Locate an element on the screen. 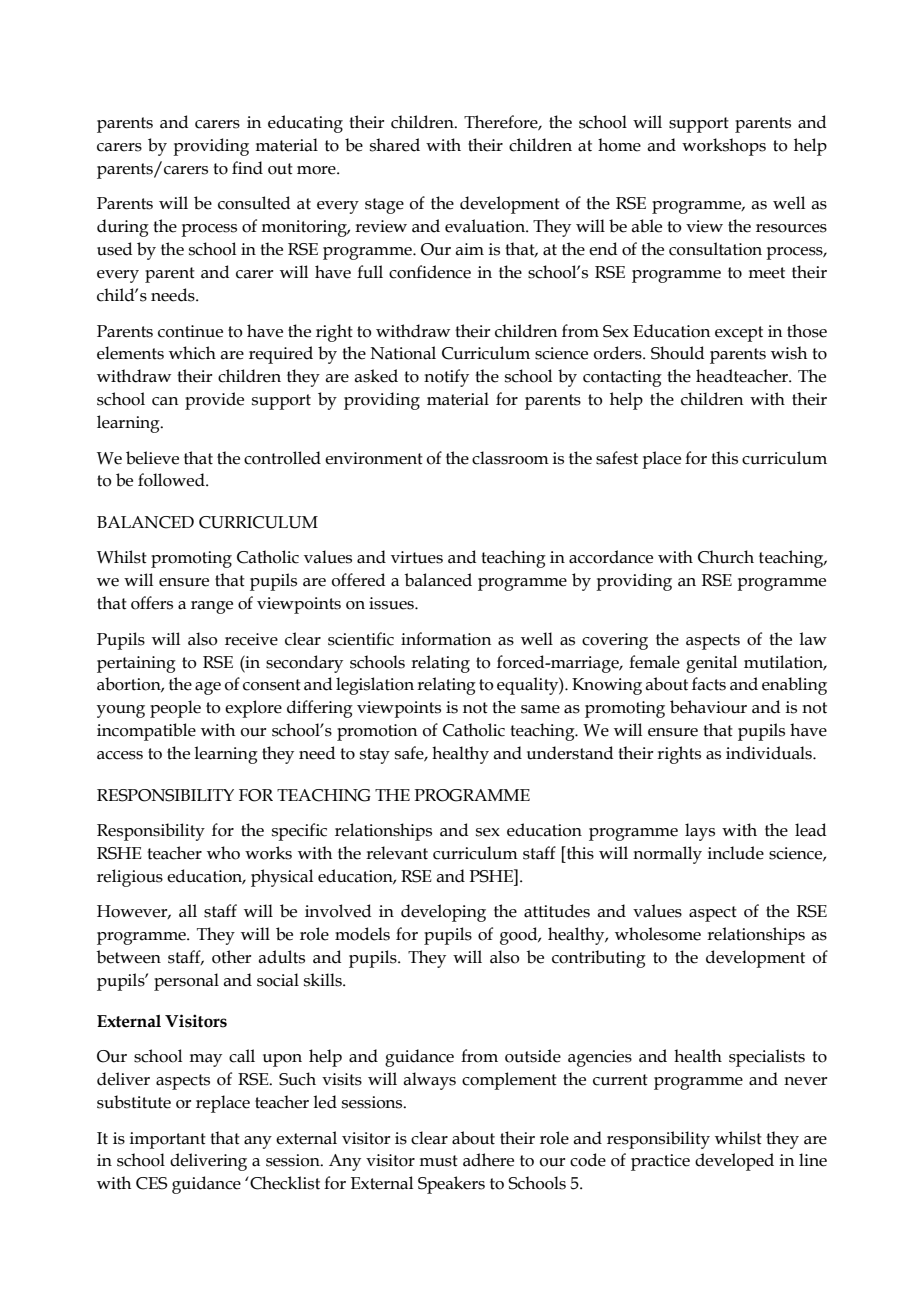 This screenshot has width=924, height=1308. receive is located at coordinates (251, 639).
